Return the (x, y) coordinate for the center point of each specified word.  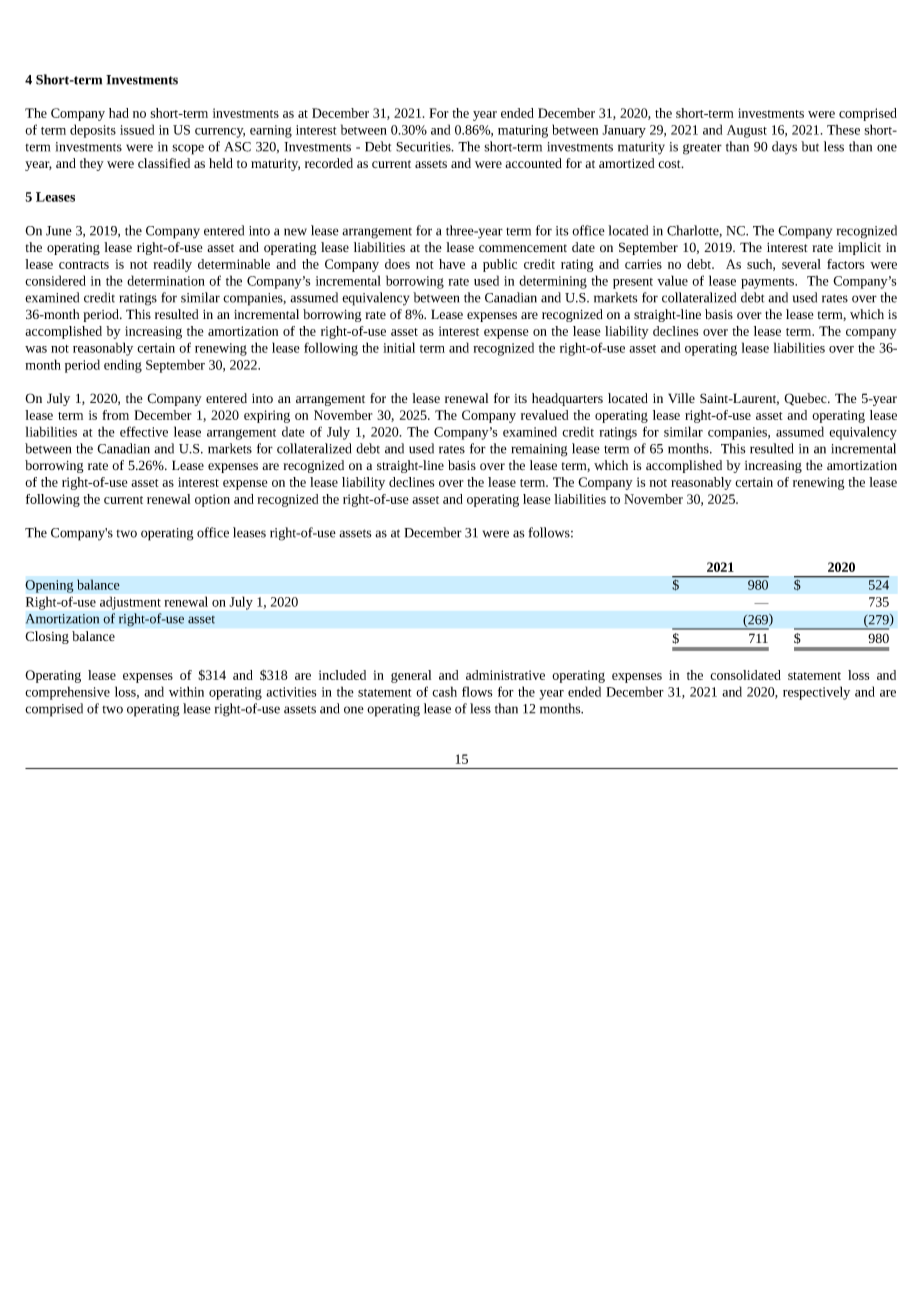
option (212, 500)
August (747, 131)
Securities (424, 147)
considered (55, 280)
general (411, 676)
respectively (816, 693)
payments (769, 283)
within (186, 691)
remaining (539, 450)
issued (137, 129)
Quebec (806, 399)
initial (399, 347)
